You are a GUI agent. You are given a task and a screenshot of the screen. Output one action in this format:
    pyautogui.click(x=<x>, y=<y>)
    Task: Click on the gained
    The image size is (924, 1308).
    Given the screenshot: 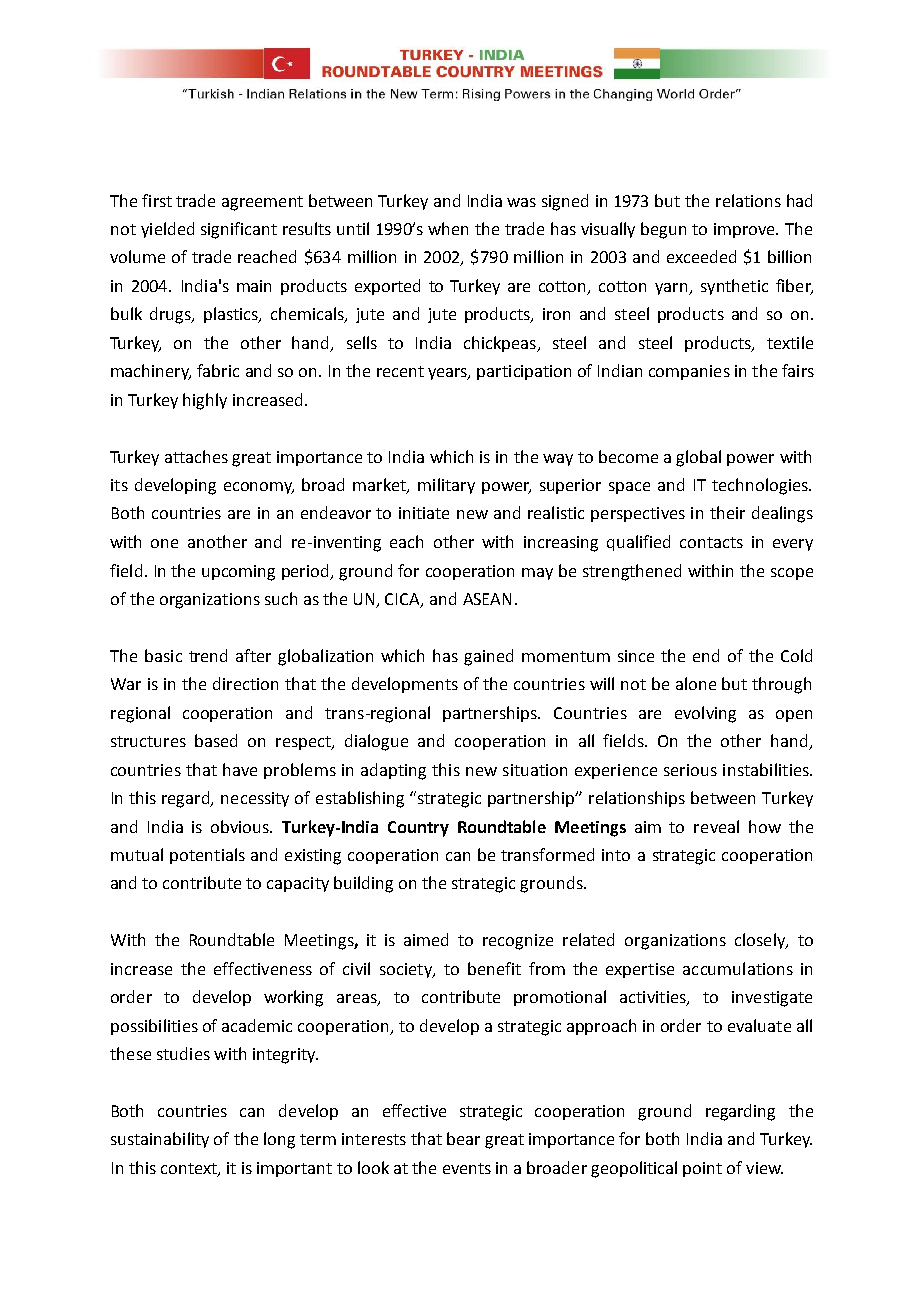 What is the action you would take?
    pyautogui.click(x=488, y=657)
